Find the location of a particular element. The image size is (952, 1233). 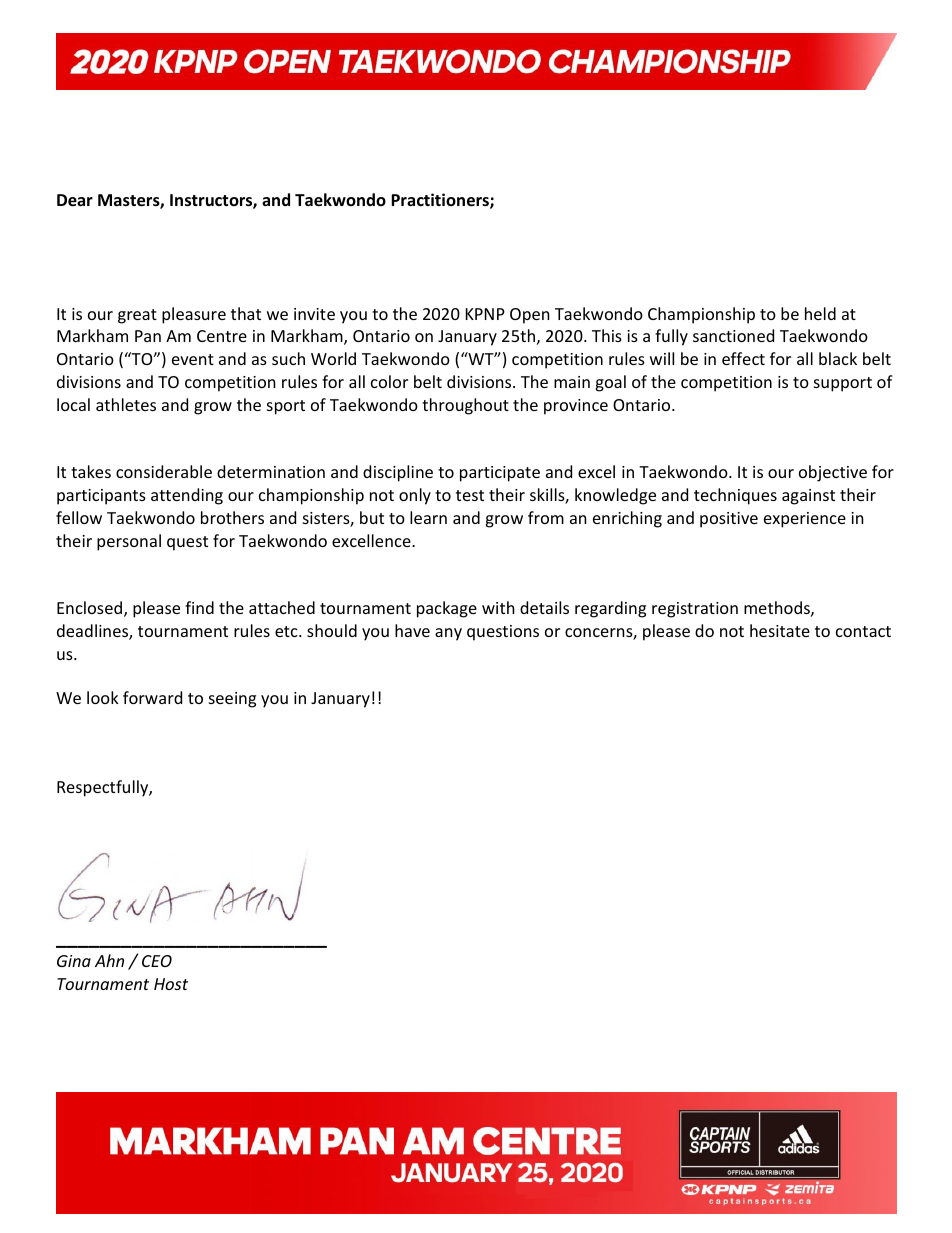

hesitate is located at coordinates (780, 630).
